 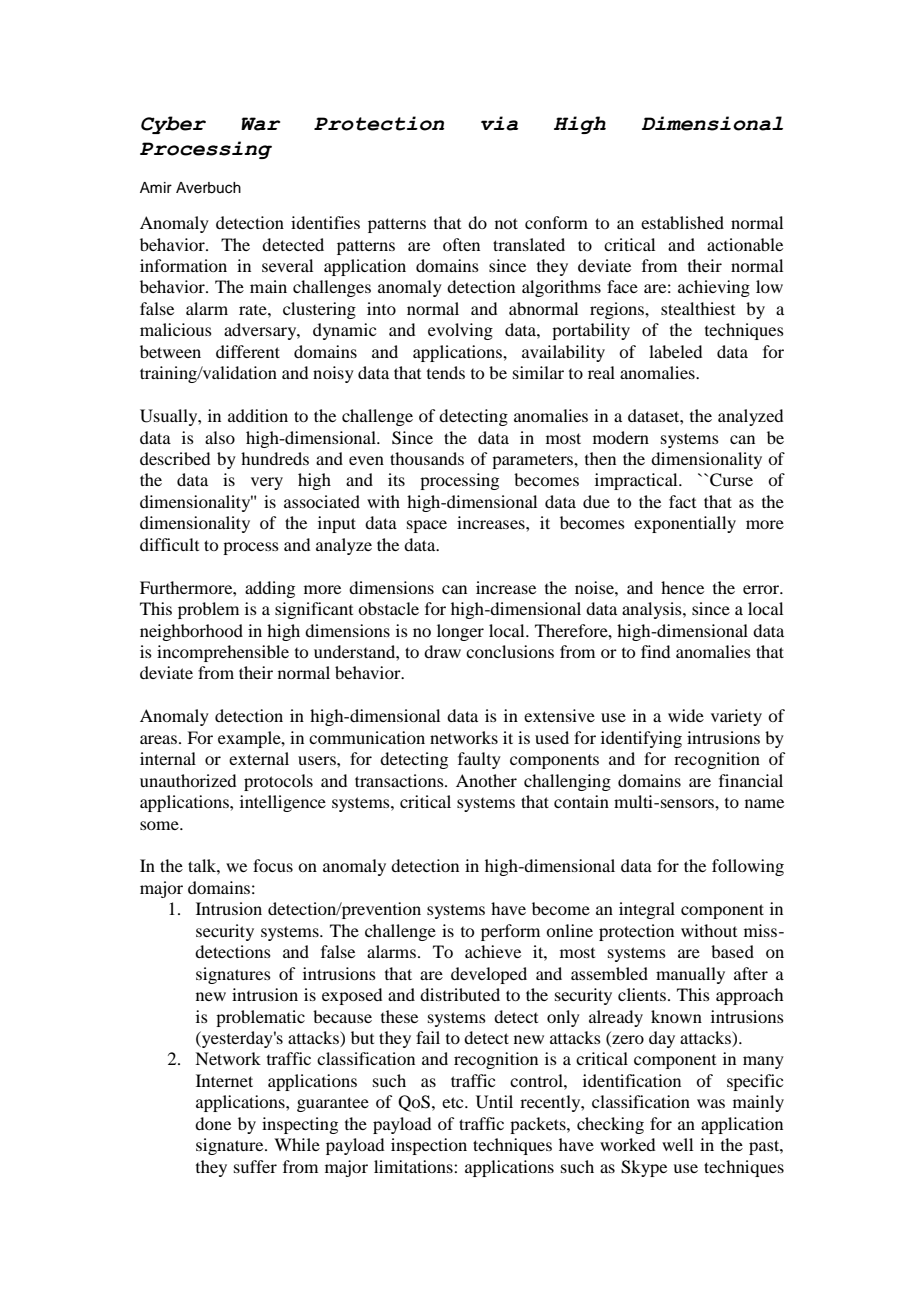 I want to click on War, so click(x=260, y=124).
